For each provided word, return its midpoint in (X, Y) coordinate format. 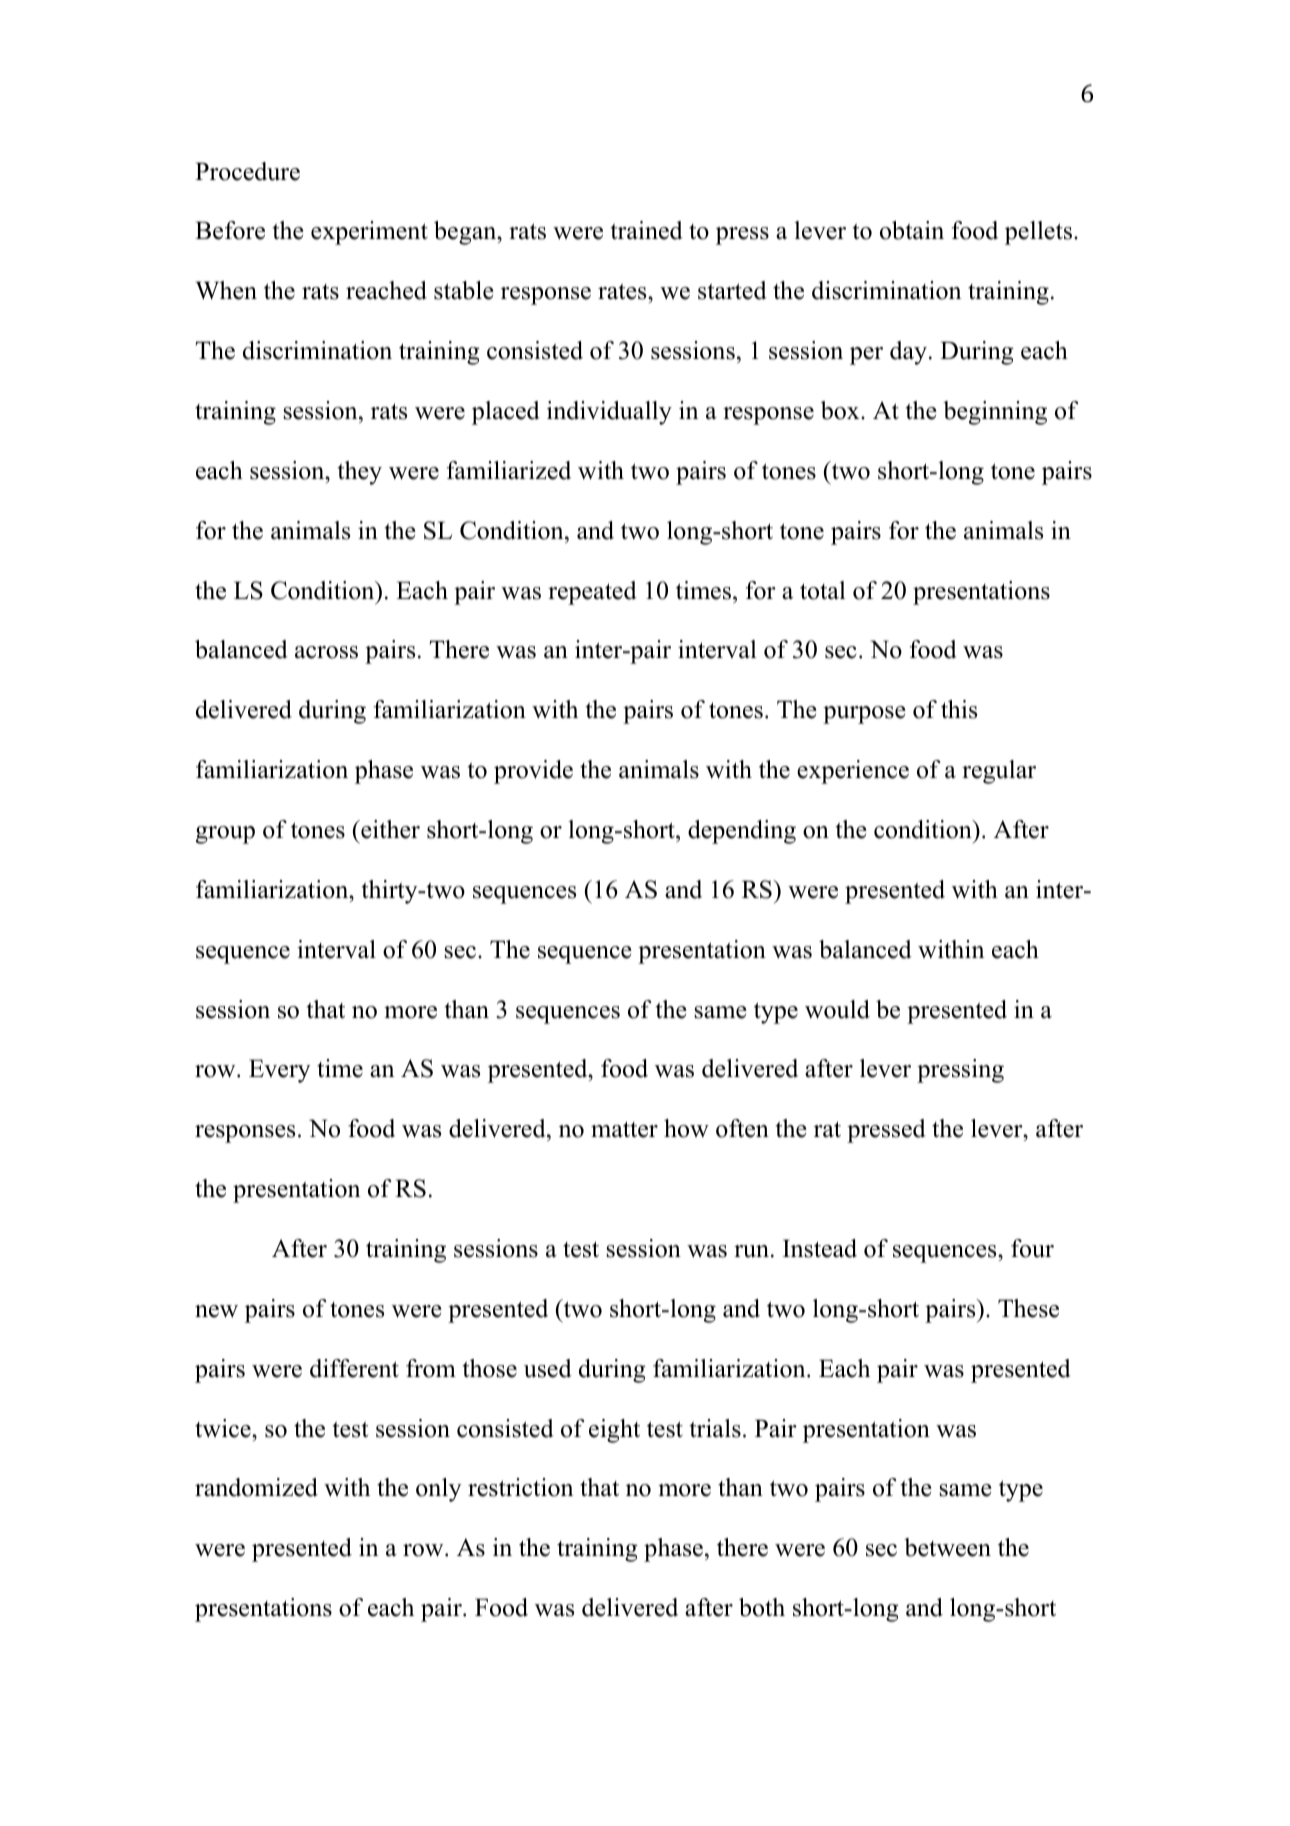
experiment (369, 233)
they (360, 473)
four (1032, 1248)
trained (647, 230)
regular (999, 772)
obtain (912, 230)
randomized (256, 1487)
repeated (592, 593)
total (823, 590)
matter (624, 1129)
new (216, 1311)
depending (742, 832)
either (389, 829)
